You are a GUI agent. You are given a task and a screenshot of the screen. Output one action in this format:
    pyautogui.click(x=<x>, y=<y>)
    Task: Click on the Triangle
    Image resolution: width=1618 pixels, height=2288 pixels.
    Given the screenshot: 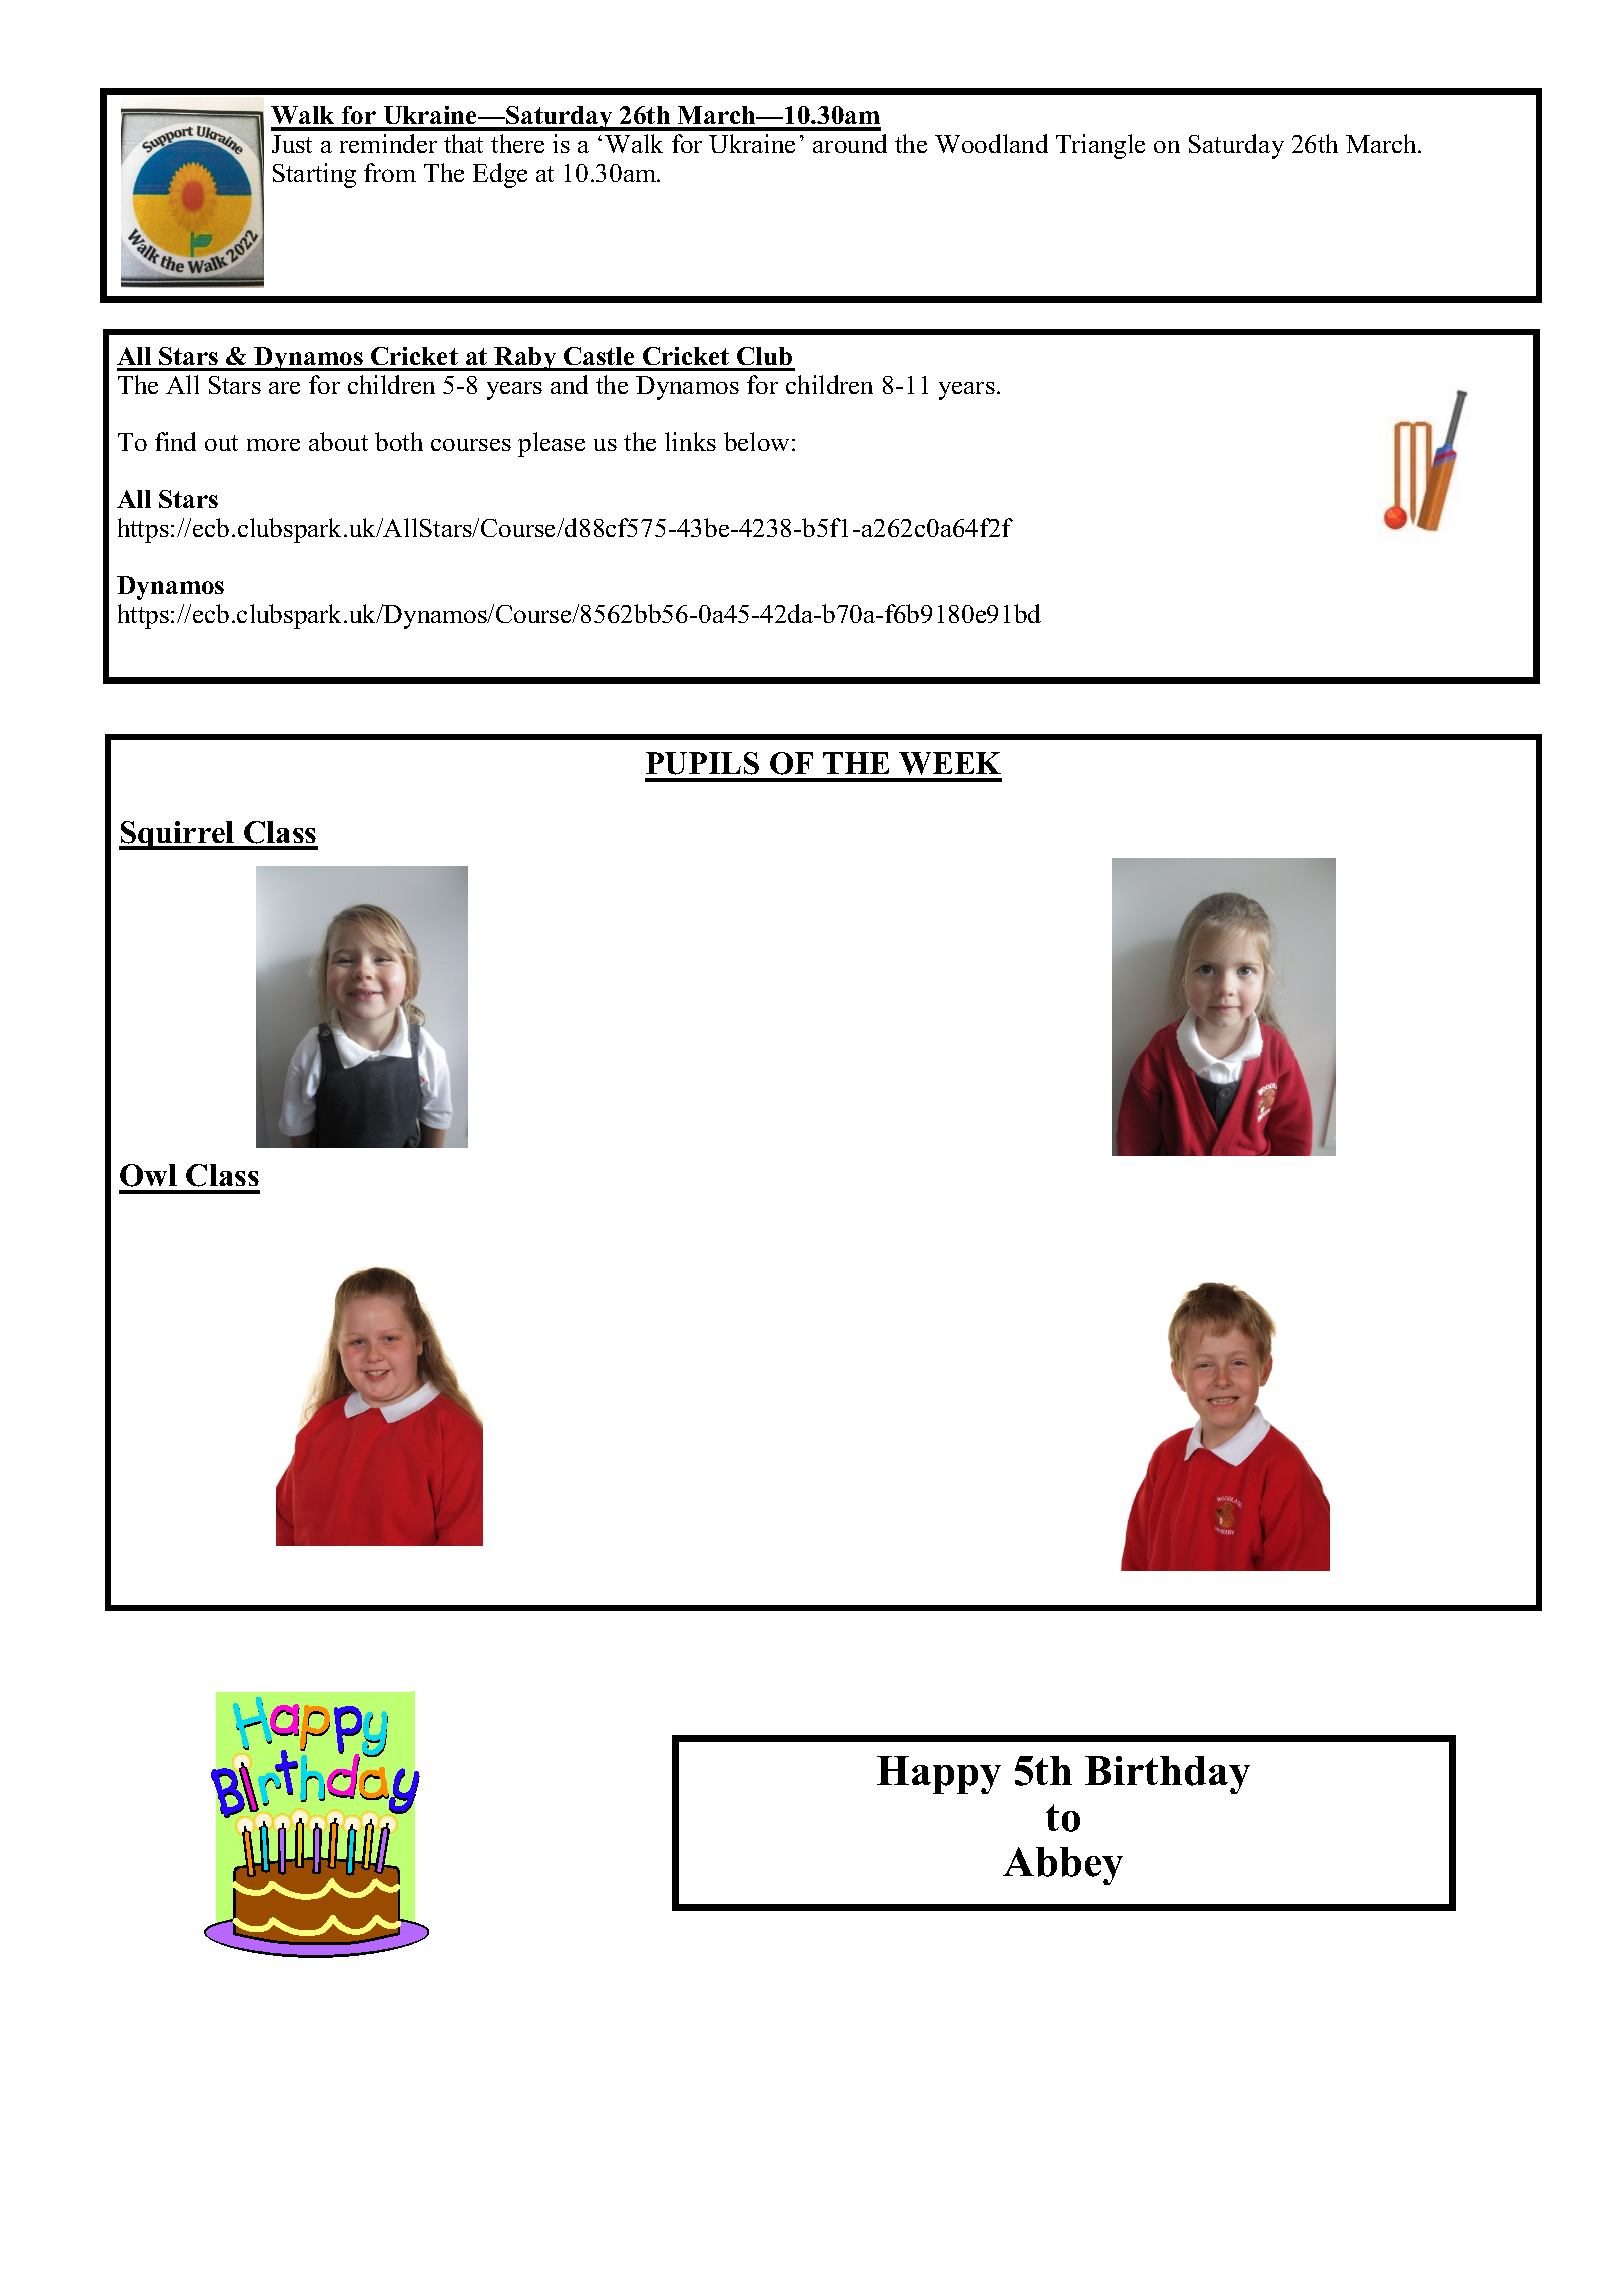 What is the action you would take?
    pyautogui.click(x=1100, y=146)
